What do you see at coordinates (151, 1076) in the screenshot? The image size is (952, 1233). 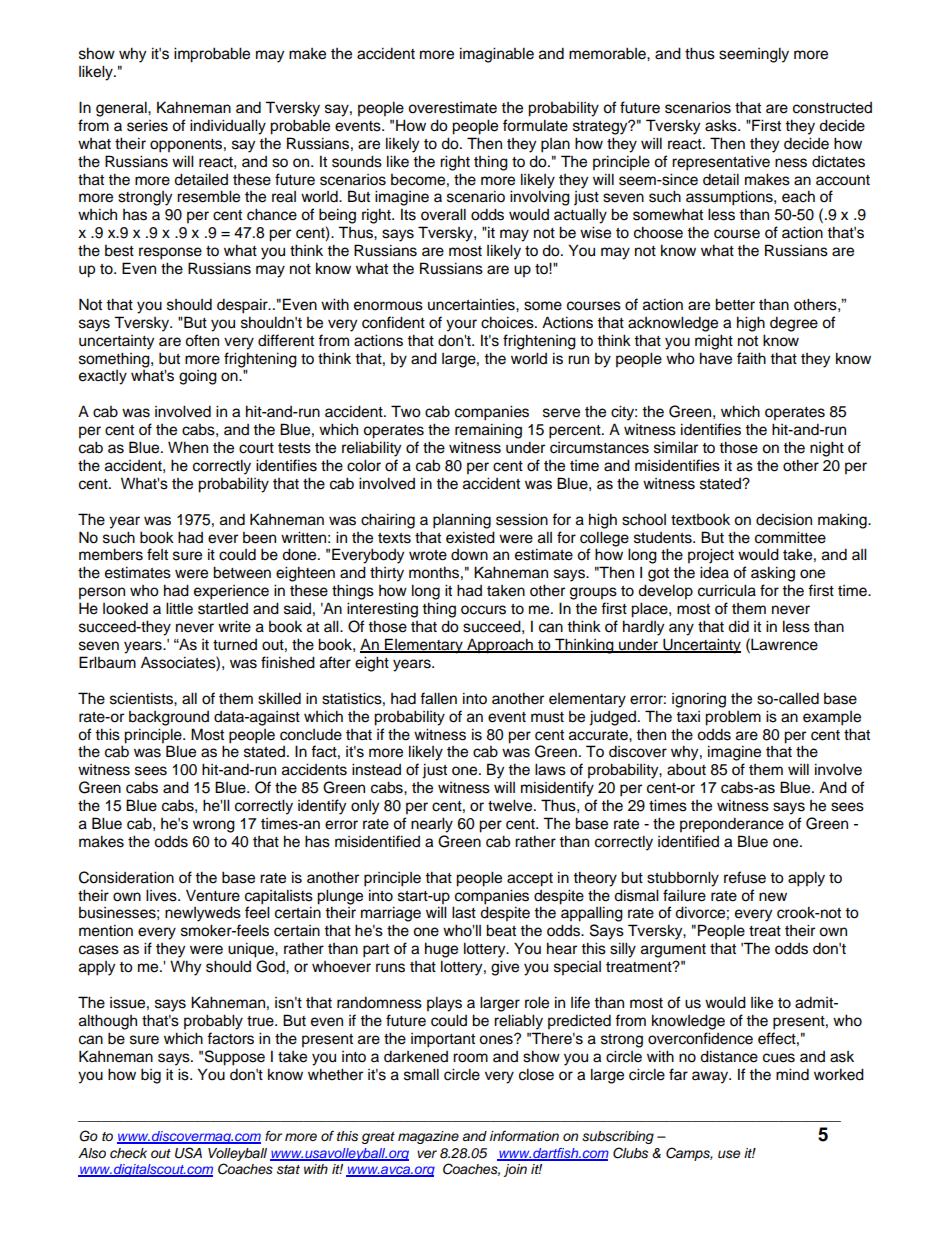 I see `big` at bounding box center [151, 1076].
